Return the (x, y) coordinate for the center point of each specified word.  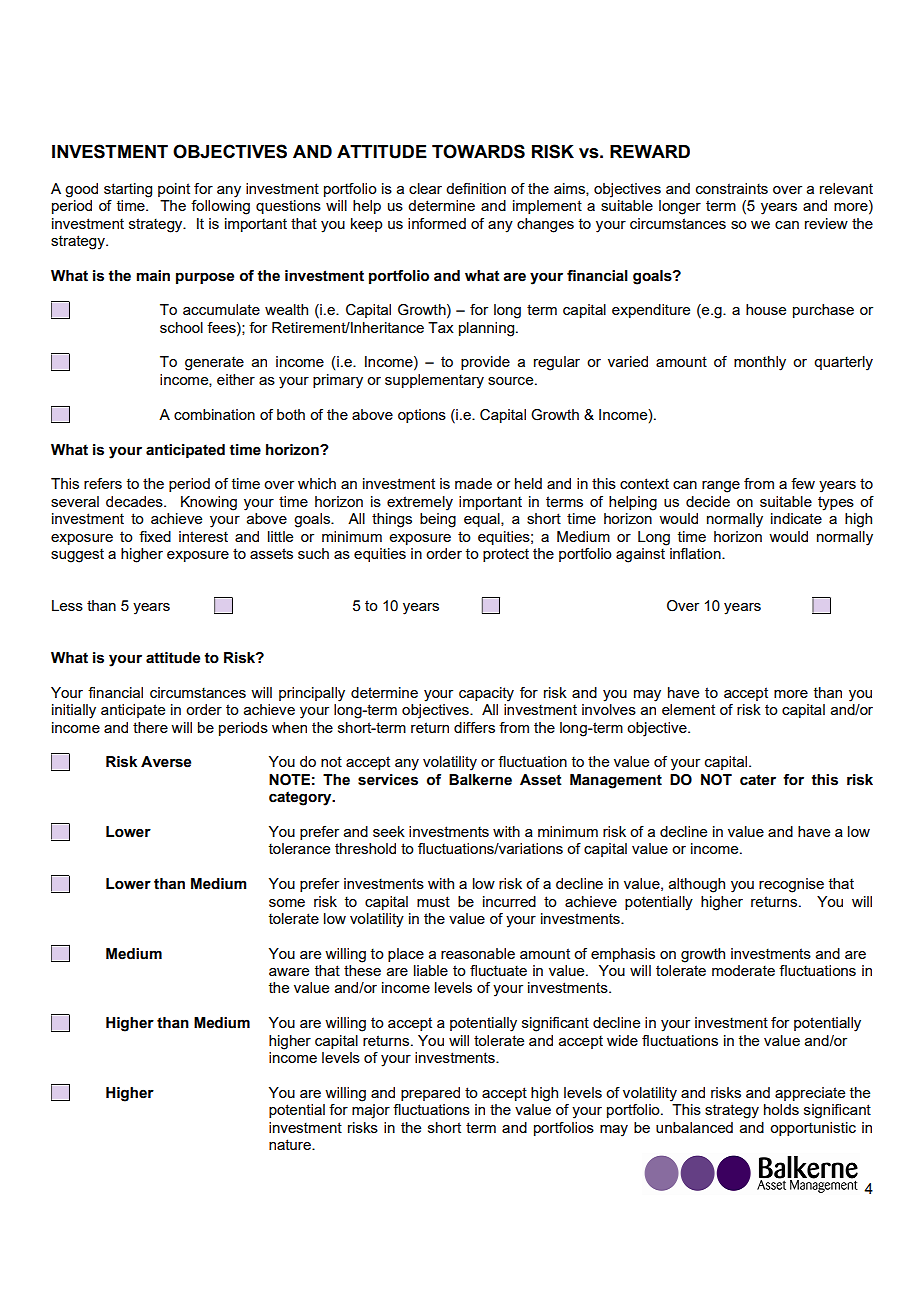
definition (476, 188)
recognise (791, 885)
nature (291, 1144)
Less (67, 605)
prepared (430, 1094)
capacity (486, 694)
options (422, 416)
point (174, 190)
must (433, 901)
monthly (760, 363)
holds (781, 1109)
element (688, 709)
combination (214, 414)
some (287, 903)
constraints (732, 188)
